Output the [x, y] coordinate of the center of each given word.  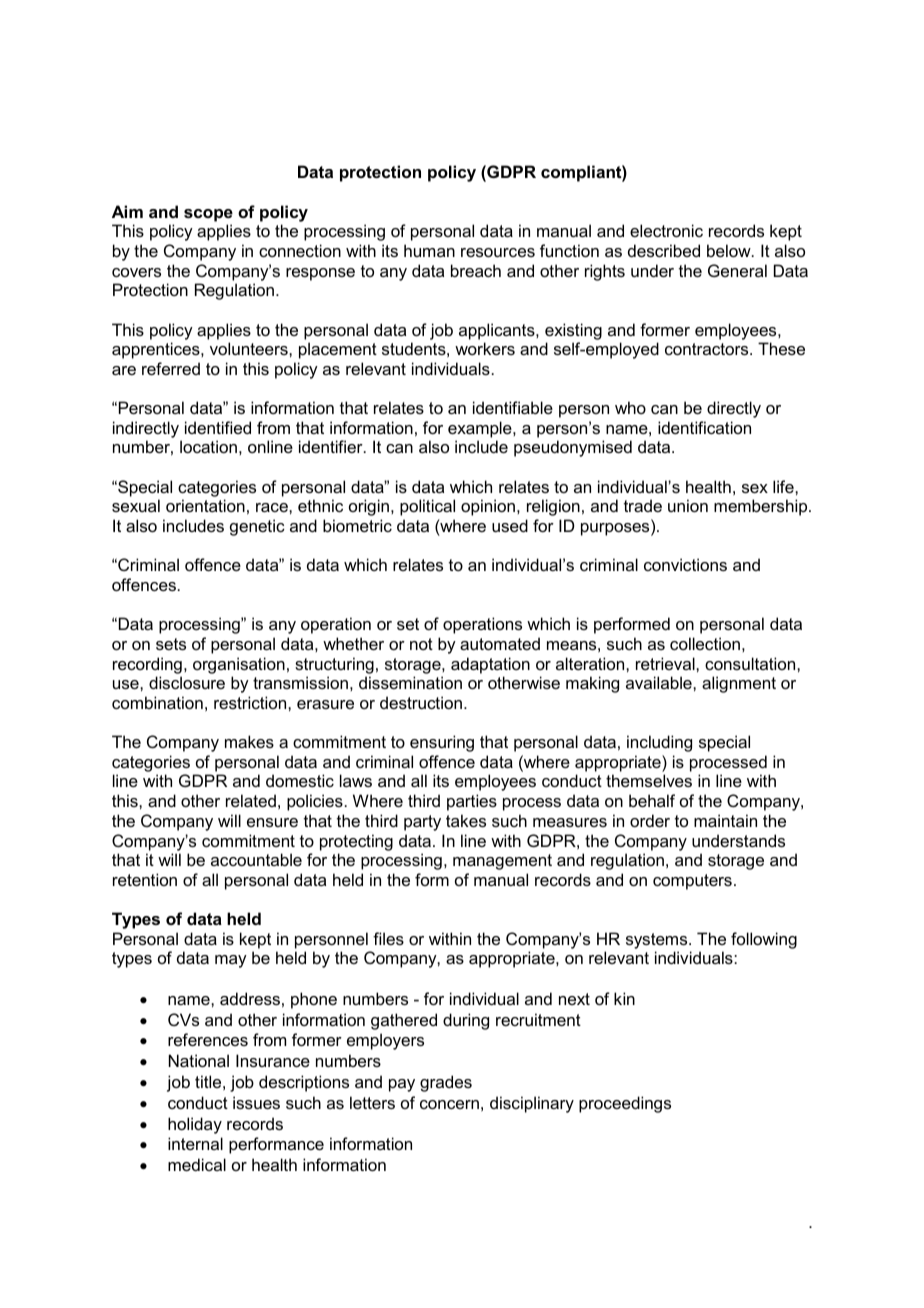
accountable [256, 859]
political [427, 507]
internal [195, 1143]
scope [208, 215]
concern [449, 1104]
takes [466, 820]
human [429, 250]
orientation [205, 505]
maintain [725, 820]
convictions [685, 564]
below [730, 250]
